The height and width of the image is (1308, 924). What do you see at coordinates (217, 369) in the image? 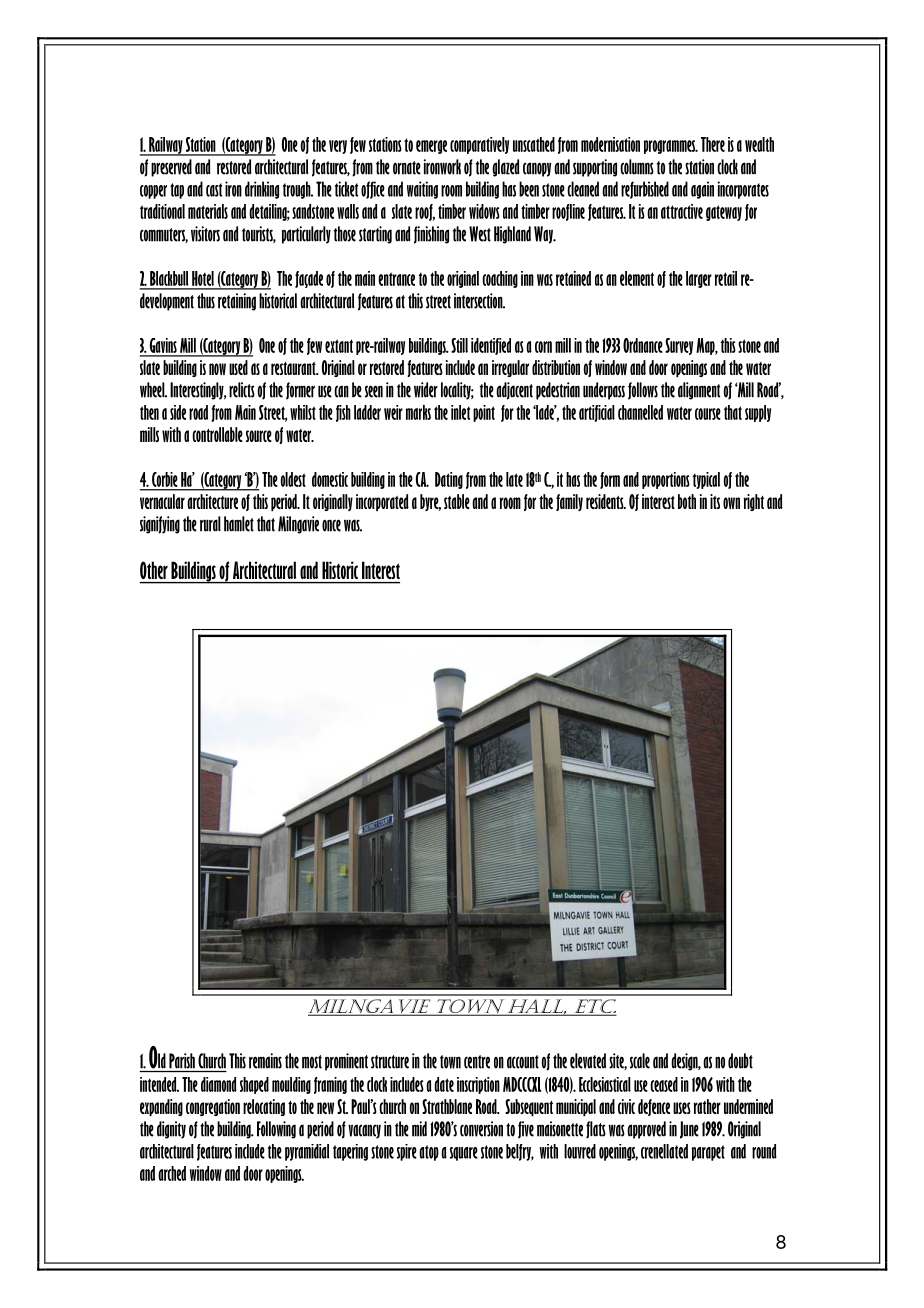
I see `now` at bounding box center [217, 369].
